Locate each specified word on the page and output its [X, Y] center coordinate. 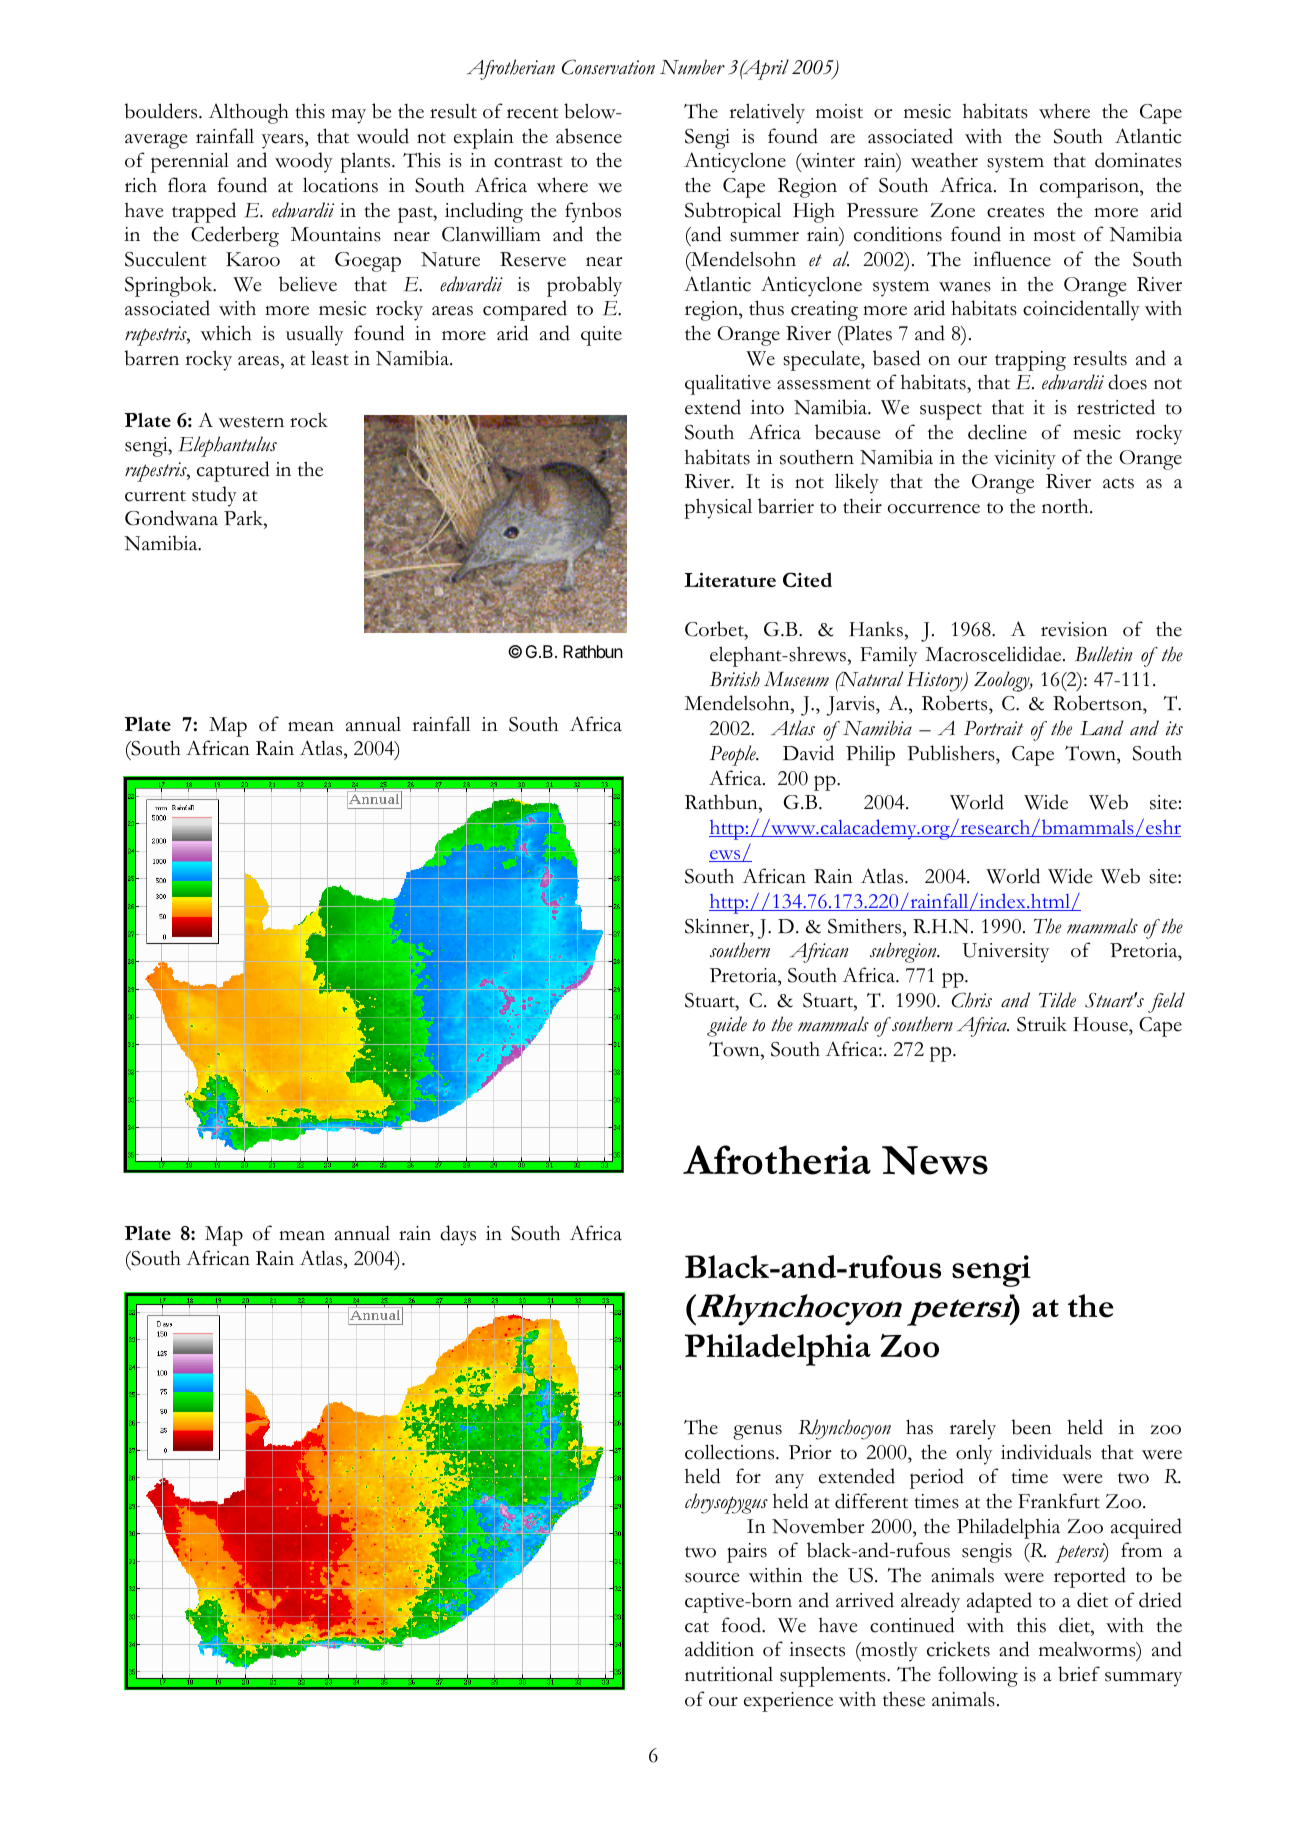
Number [692, 67]
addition [719, 1649]
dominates [1138, 160]
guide [727, 1026]
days [458, 1235]
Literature [730, 580]
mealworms [1088, 1651]
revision [1074, 629]
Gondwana [171, 518]
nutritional [729, 1674]
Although [248, 113]
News [935, 1160]
